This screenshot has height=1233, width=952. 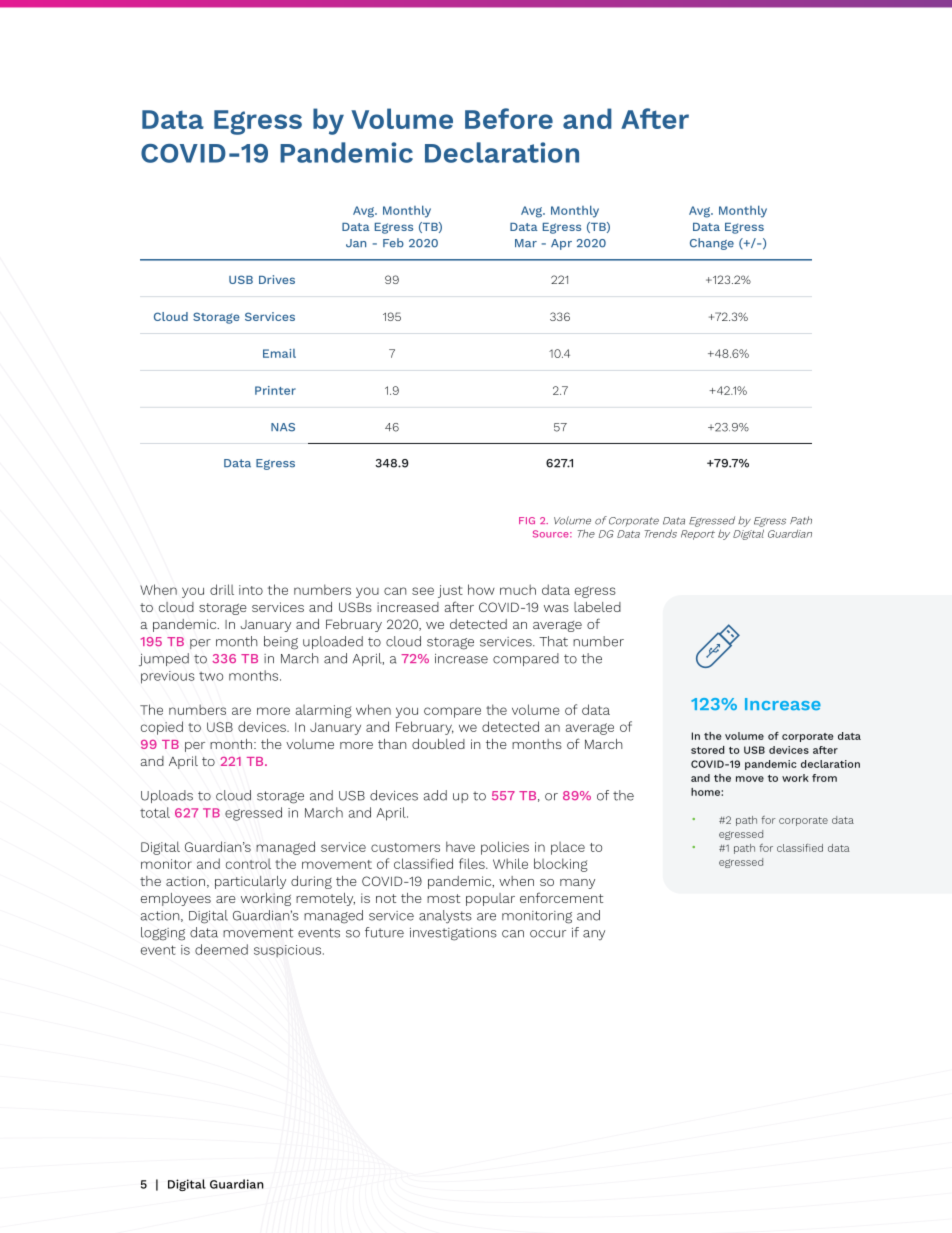 I want to click on FIG, so click(x=527, y=520).
